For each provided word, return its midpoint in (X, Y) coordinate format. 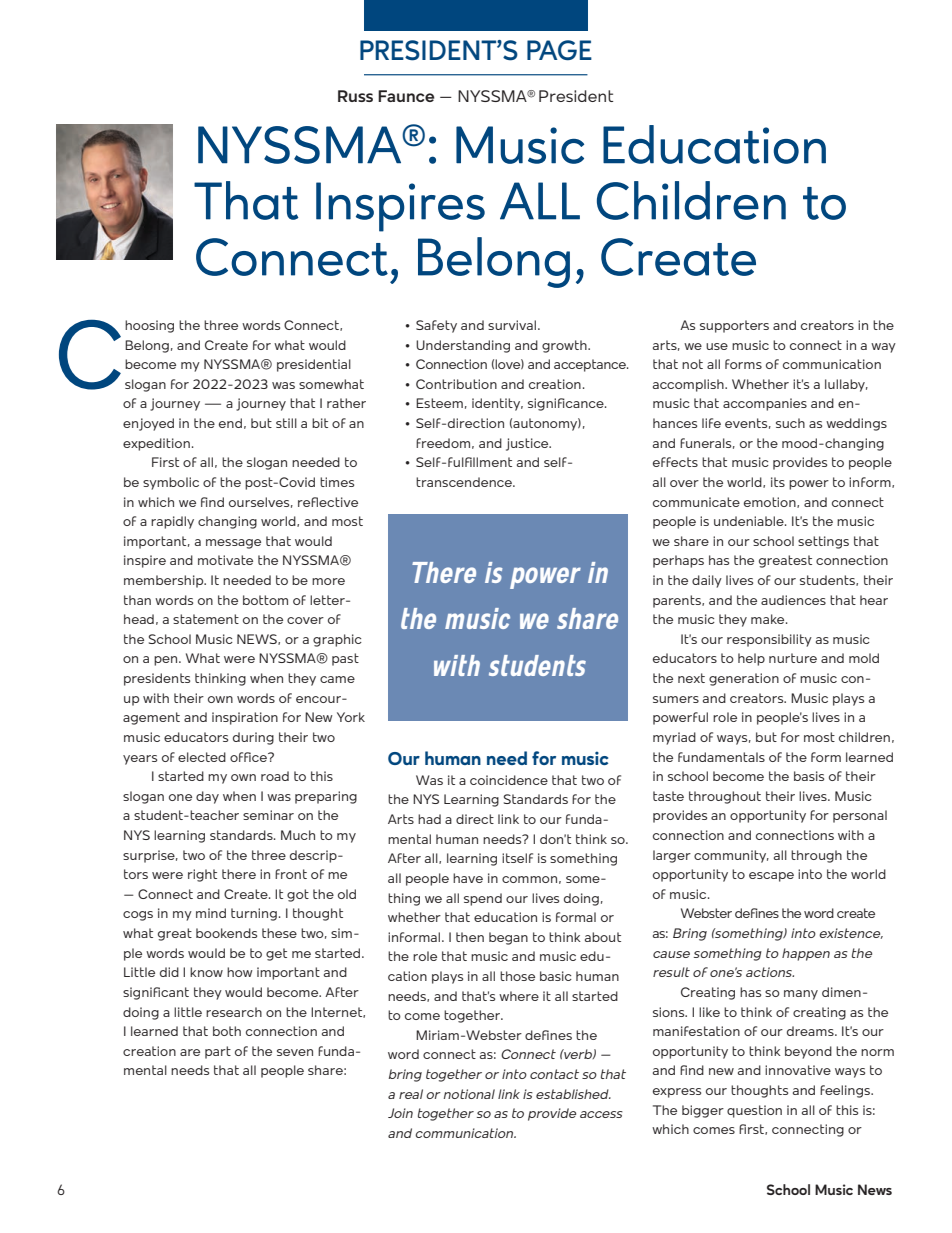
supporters (734, 326)
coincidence (509, 780)
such (790, 423)
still (286, 423)
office (249, 757)
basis (809, 776)
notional (469, 1094)
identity (497, 404)
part (218, 1052)
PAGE (559, 50)
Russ (355, 96)
